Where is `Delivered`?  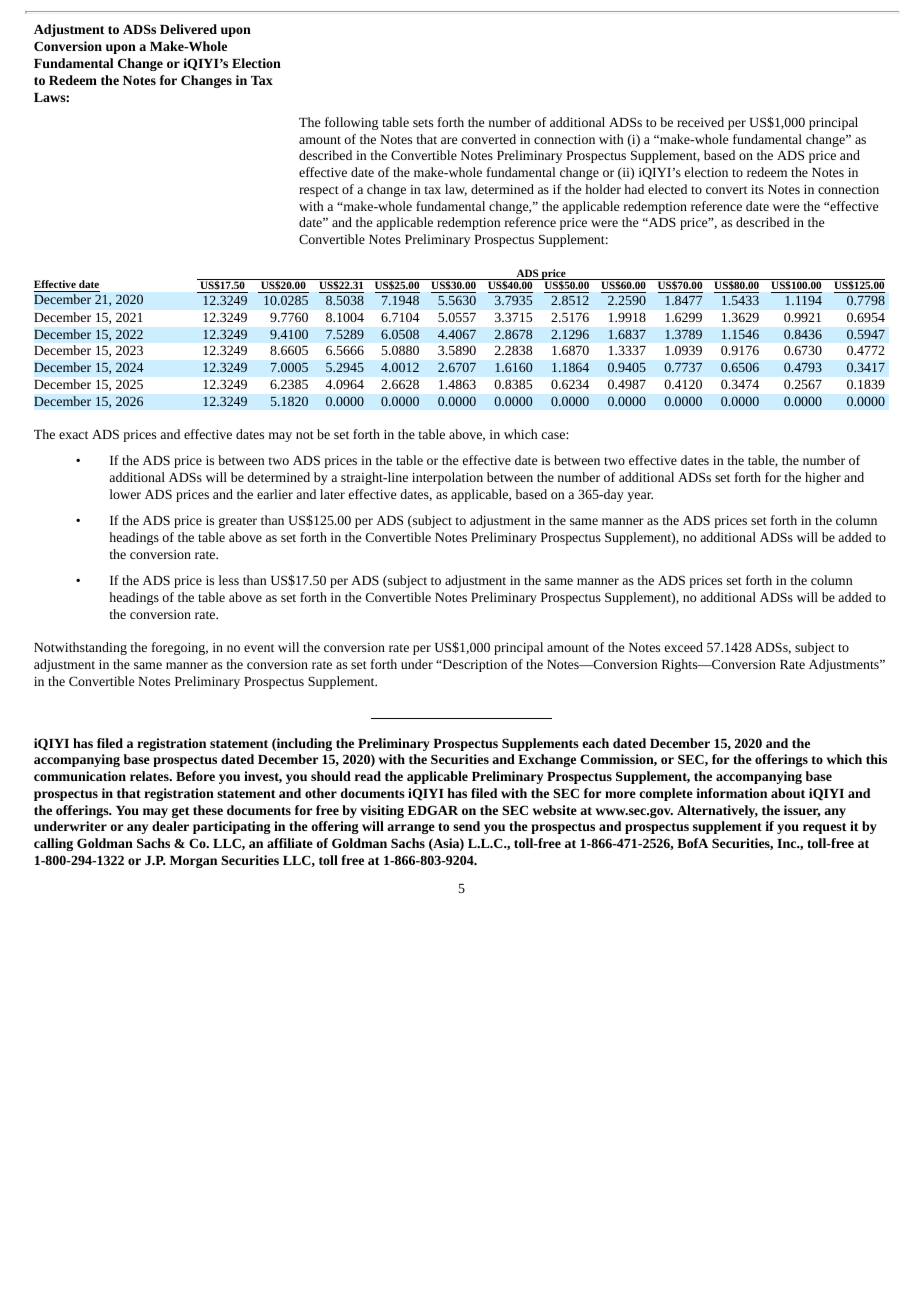 Delivered is located at coordinates (188, 29).
